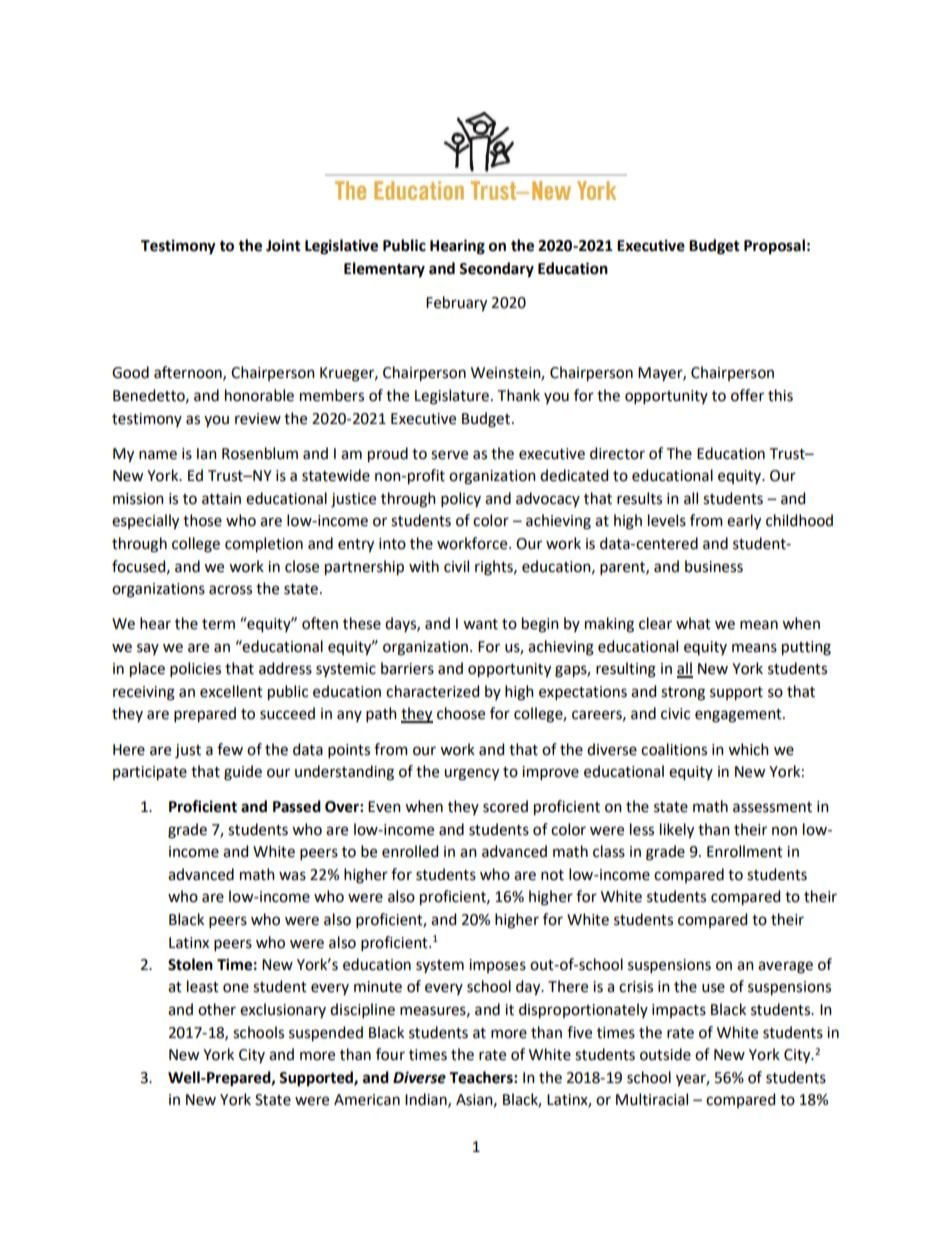 The image size is (952, 1233). Describe the element at coordinates (774, 247) in the screenshot. I see `Proposal` at that location.
